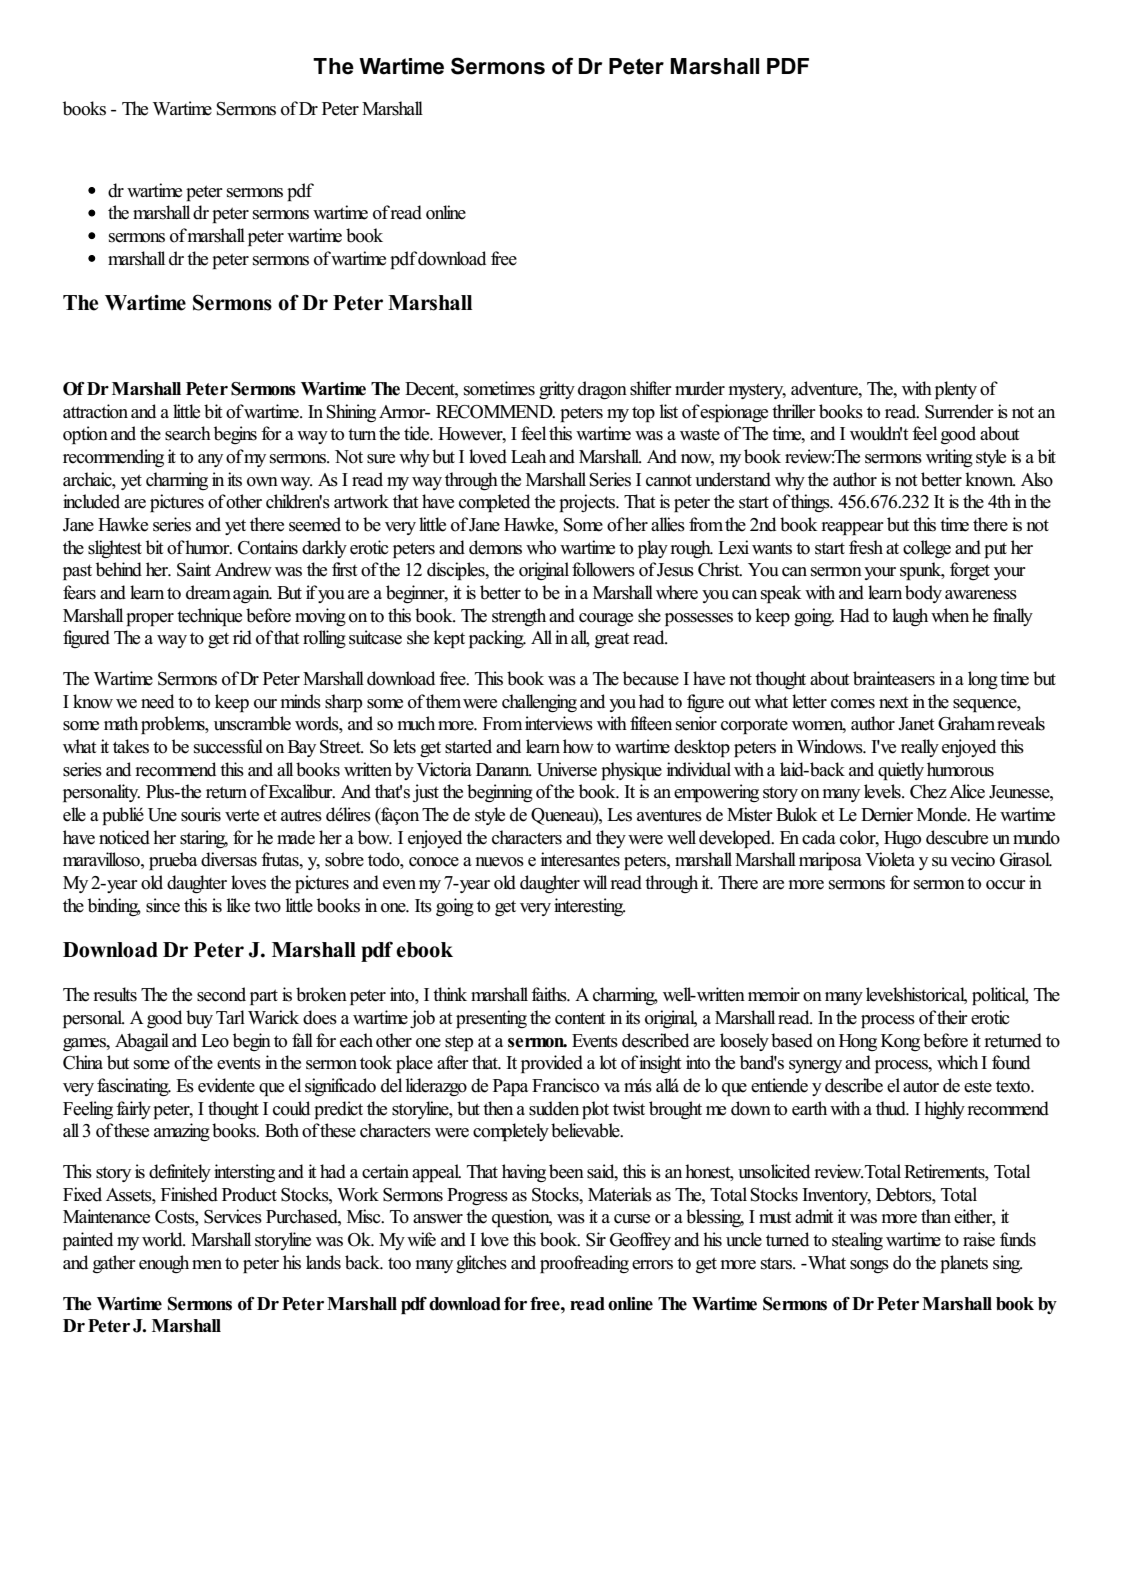  What do you see at coordinates (450, 994) in the image?
I see `think` at bounding box center [450, 994].
